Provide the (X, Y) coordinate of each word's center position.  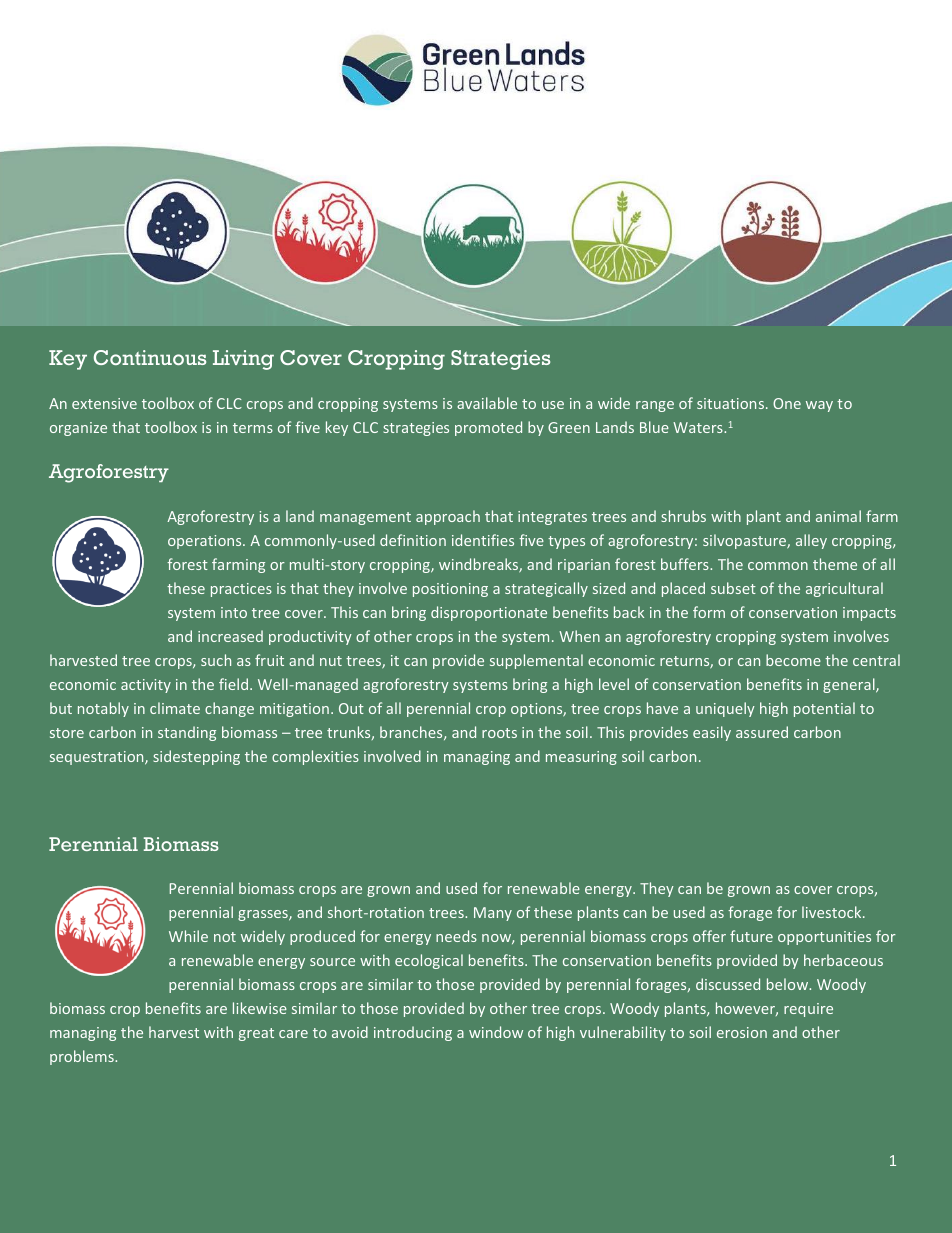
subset (733, 588)
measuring (581, 758)
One (787, 403)
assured (762, 732)
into (234, 612)
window (496, 1032)
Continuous (150, 357)
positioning (450, 590)
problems (83, 1057)
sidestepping (196, 757)
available (487, 403)
